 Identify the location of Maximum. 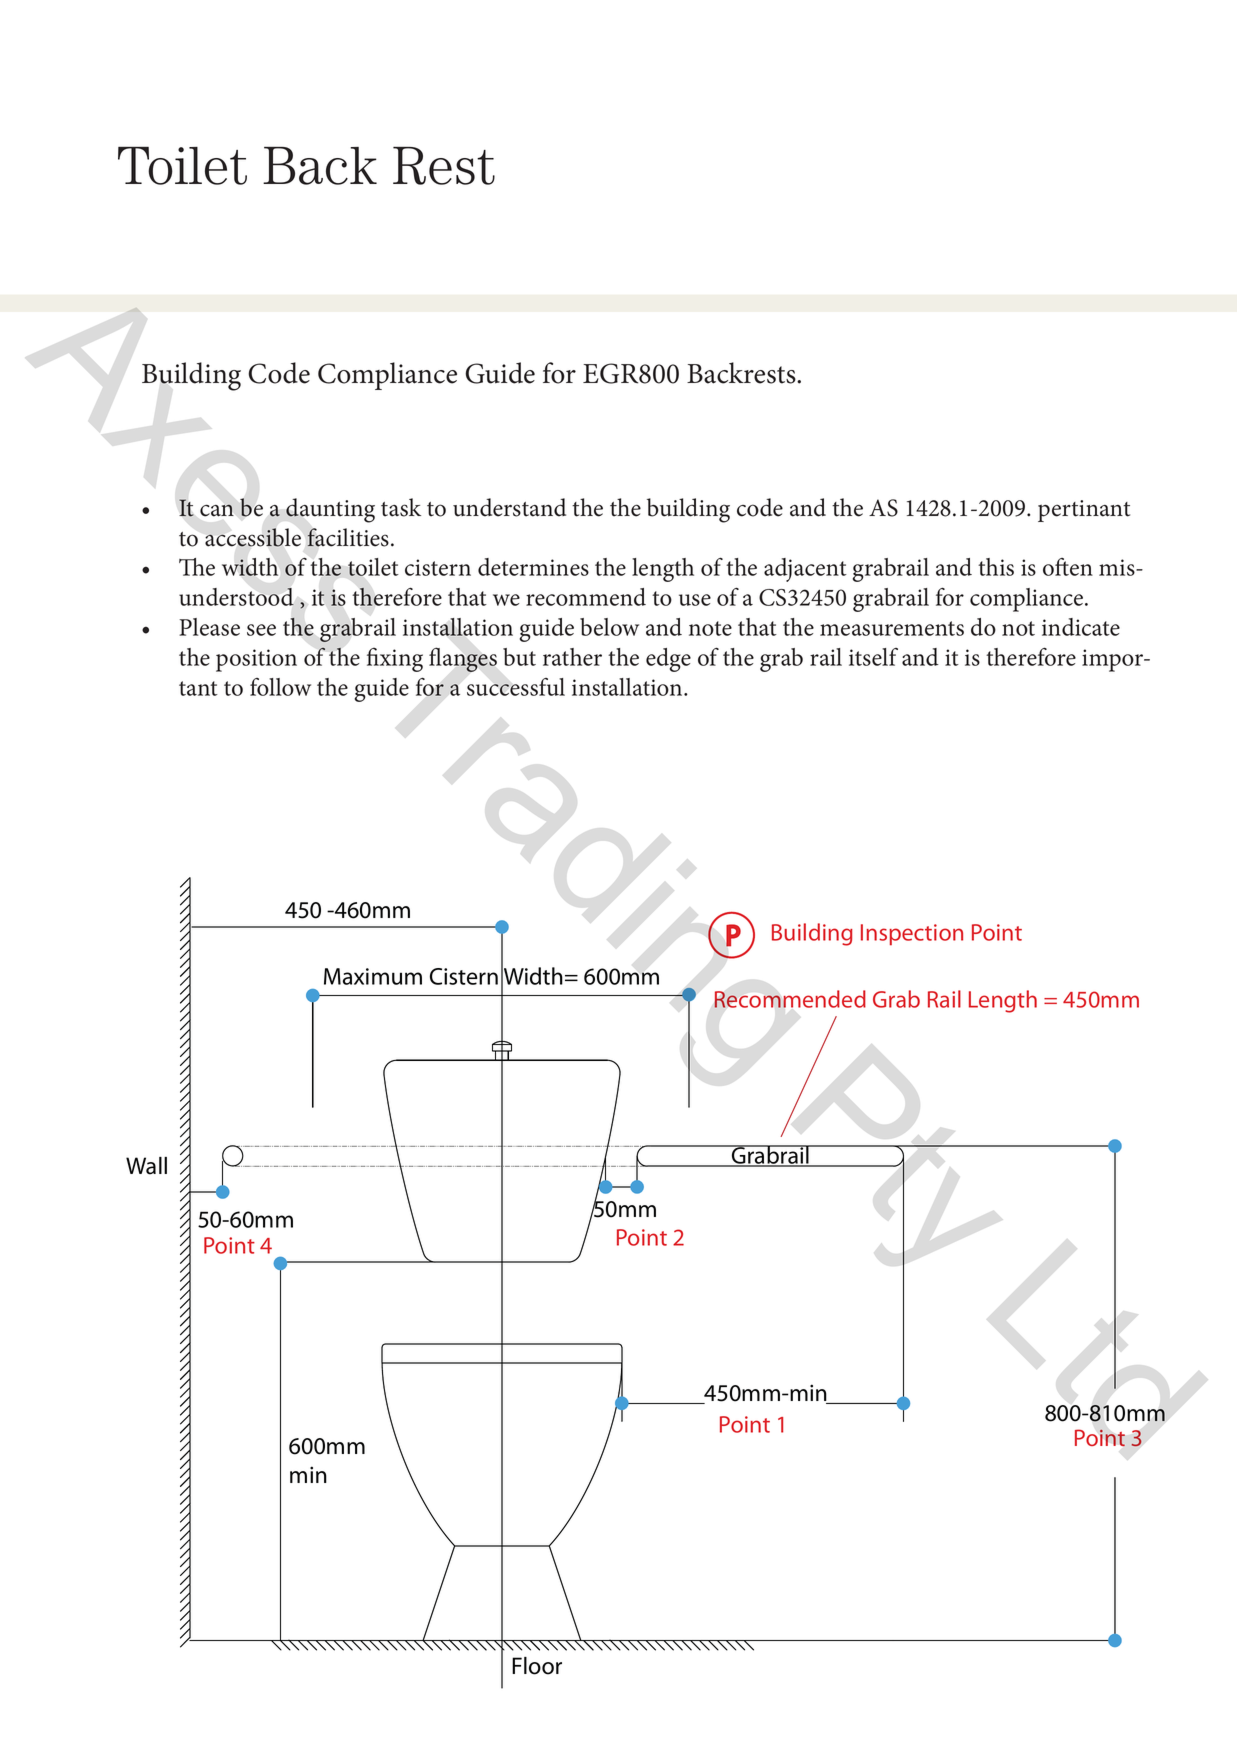
(373, 976).
